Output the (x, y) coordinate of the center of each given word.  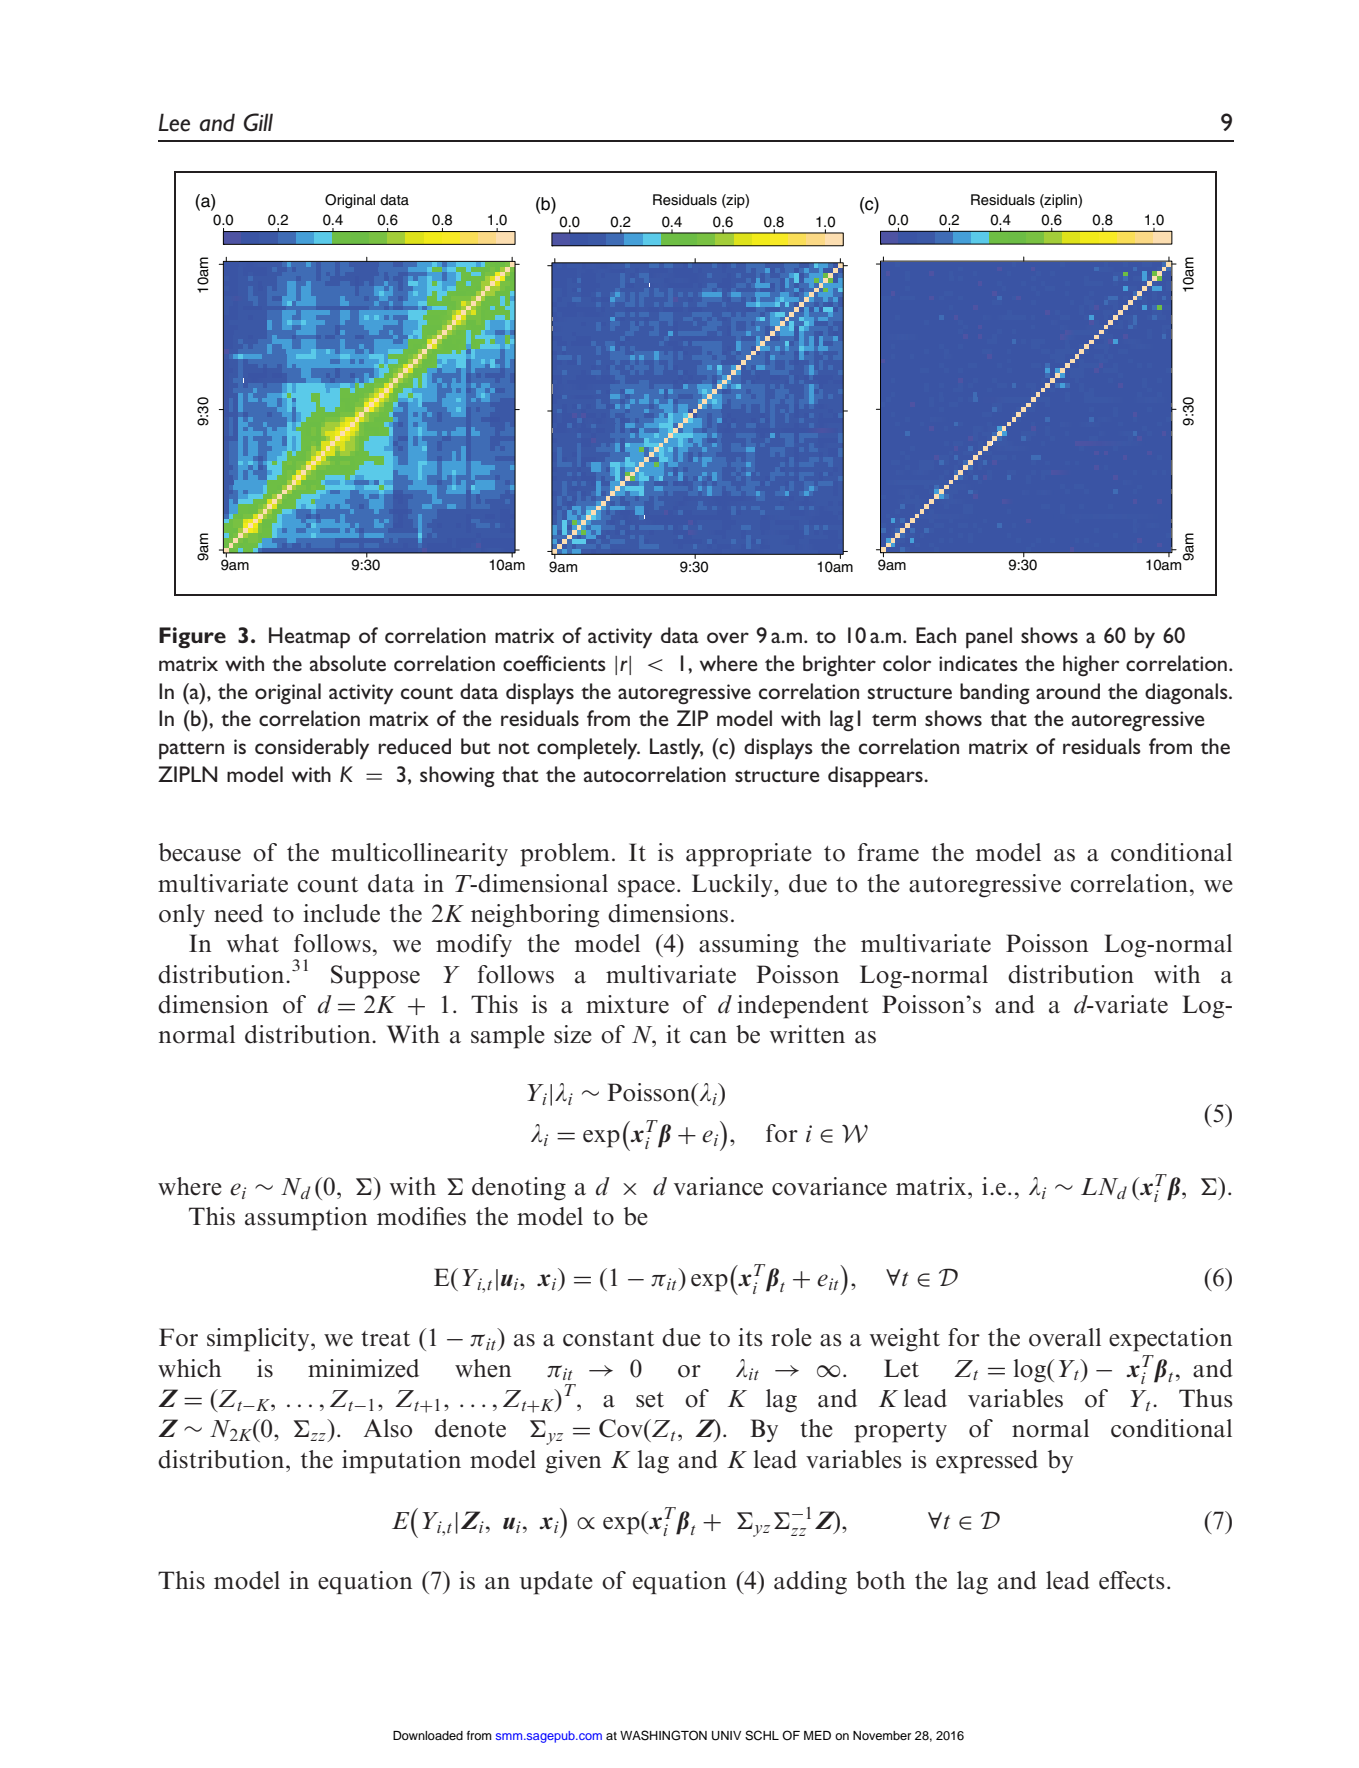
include (341, 913)
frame (888, 852)
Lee (174, 122)
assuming (749, 946)
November (882, 1735)
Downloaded (428, 1735)
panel (989, 638)
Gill (258, 122)
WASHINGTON (663, 1735)
